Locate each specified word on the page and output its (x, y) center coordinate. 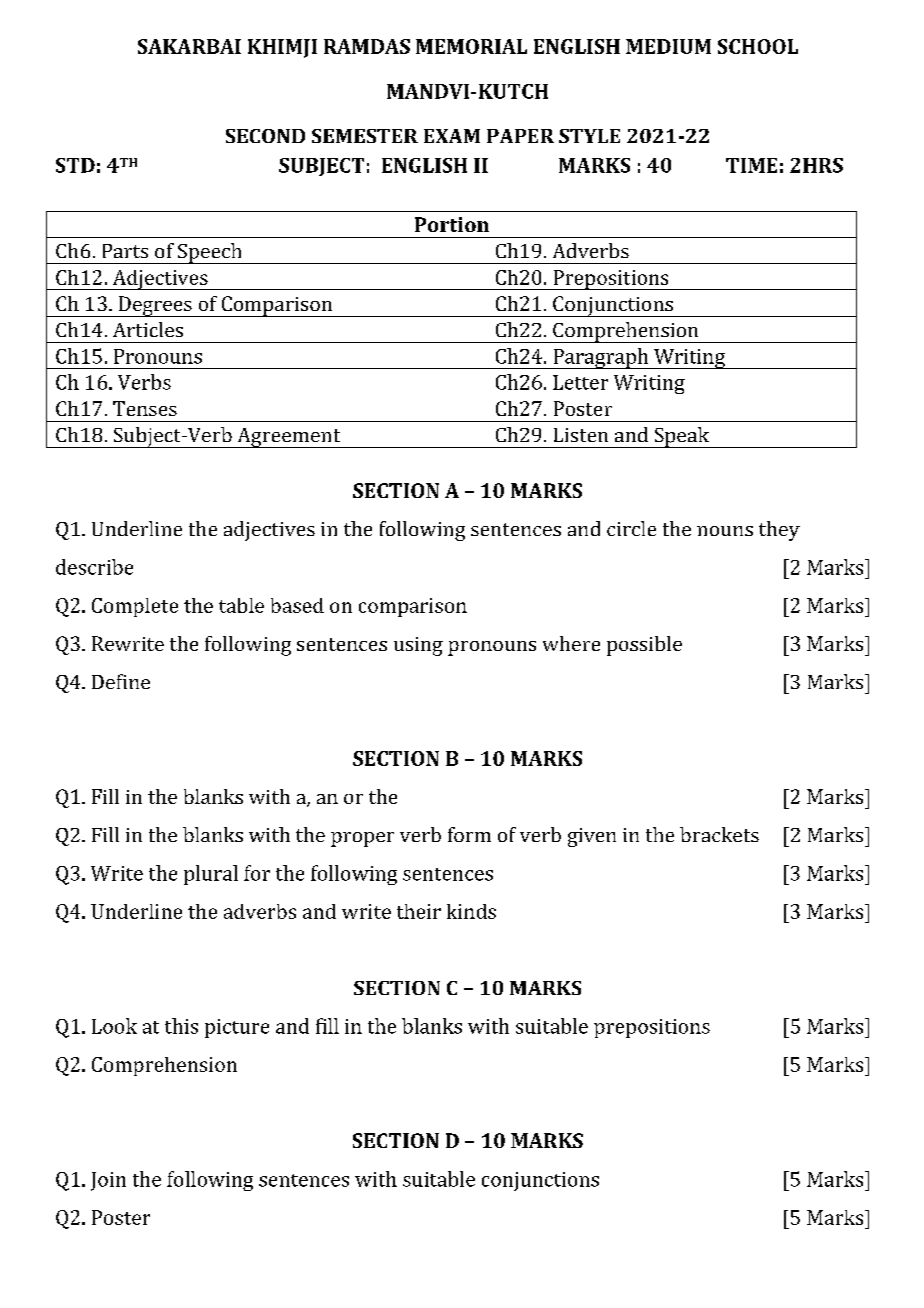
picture (237, 1028)
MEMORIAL (471, 46)
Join (108, 1181)
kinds (471, 911)
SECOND (265, 136)
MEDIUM (668, 46)
